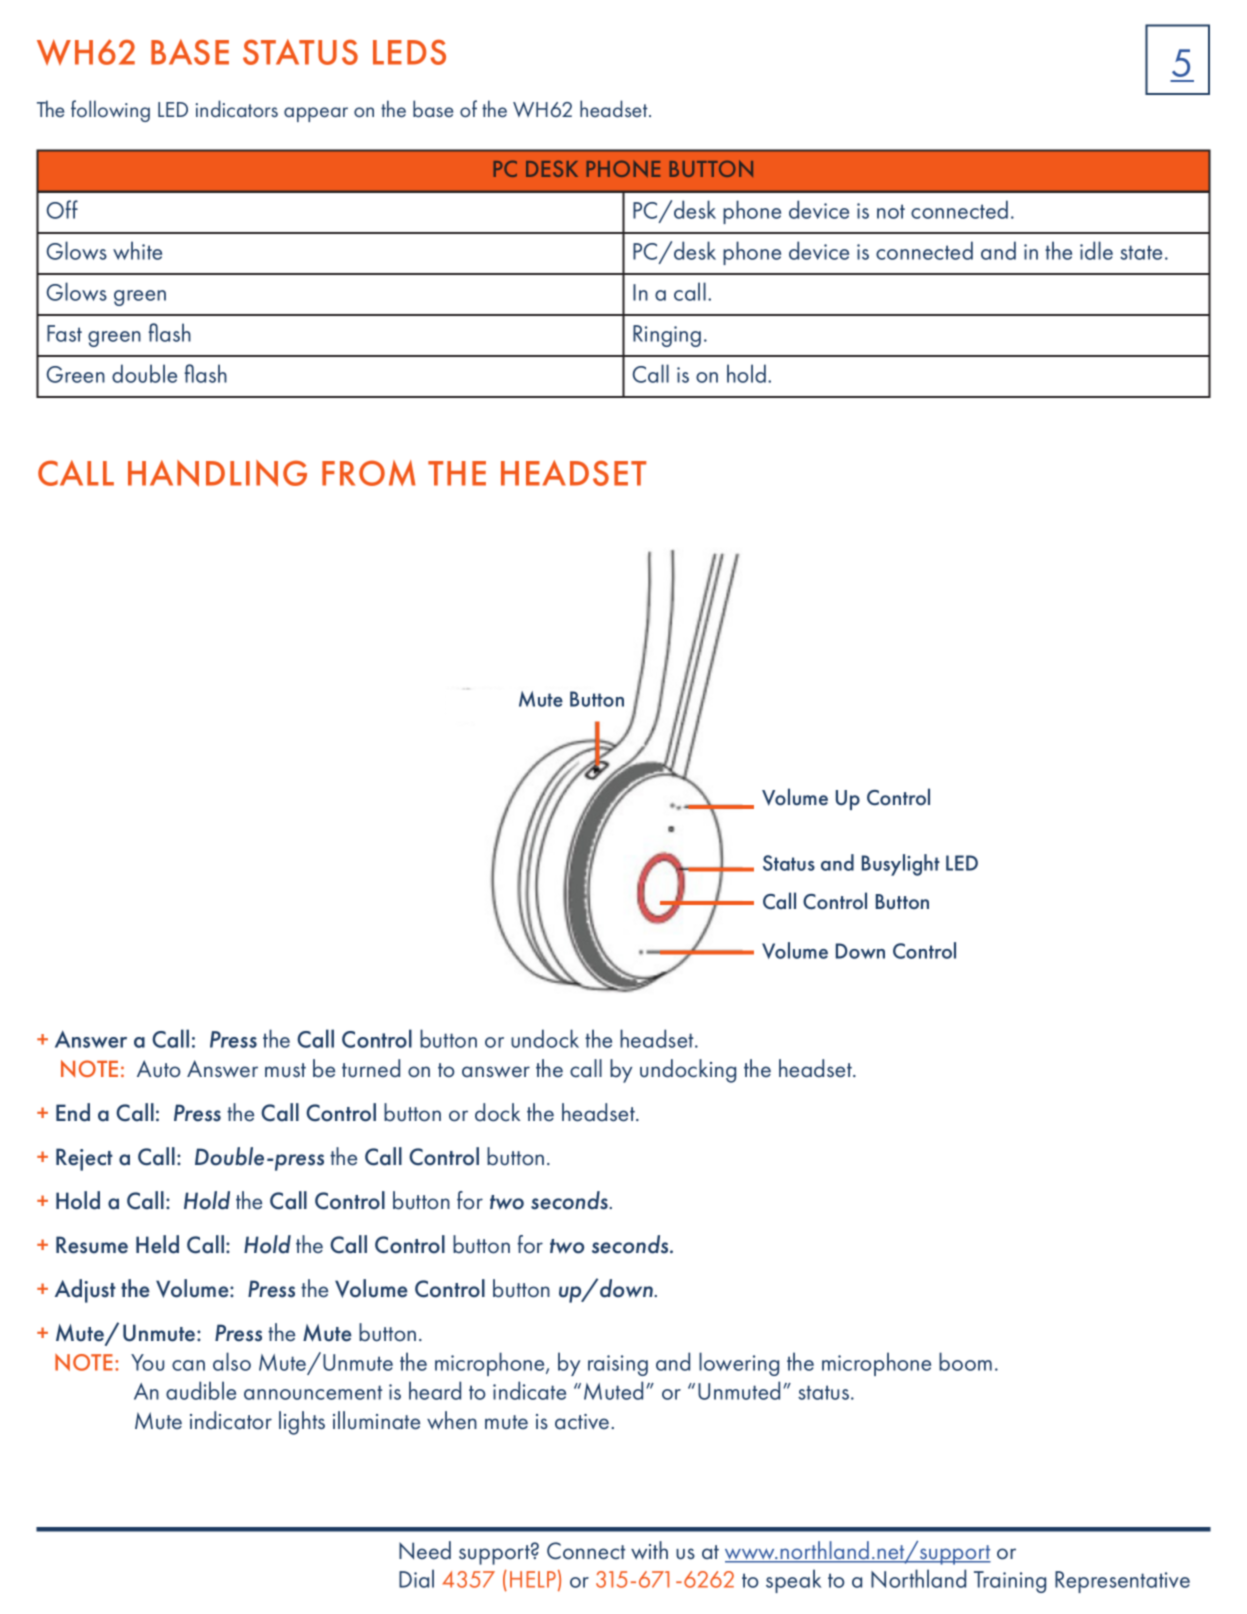 This document has height=1614, width=1247. I want to click on idle, so click(1096, 250).
